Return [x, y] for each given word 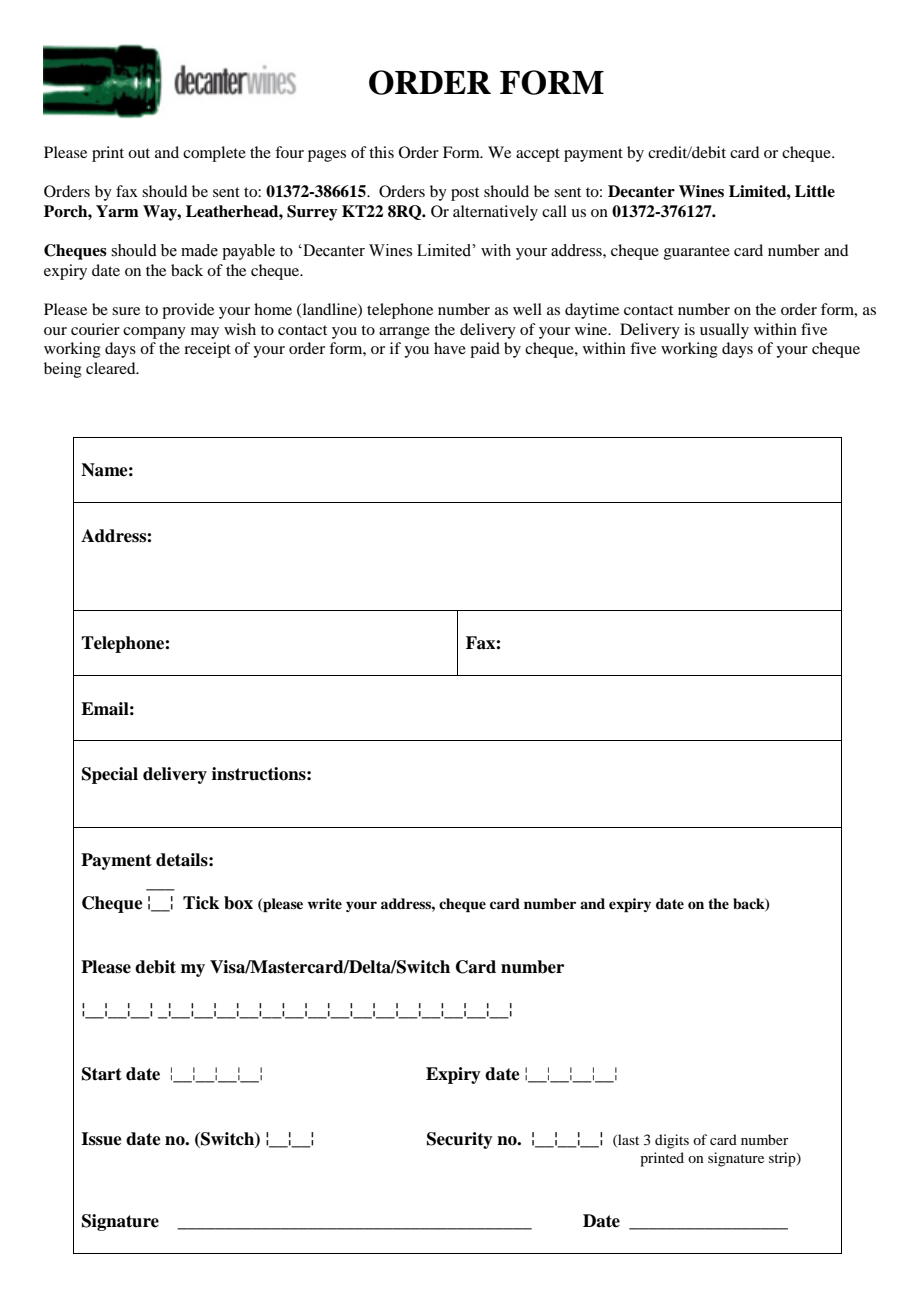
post [465, 194]
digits [672, 1141]
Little [815, 191]
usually [724, 331]
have [450, 348]
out [139, 153]
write [324, 903]
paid [485, 350]
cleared [112, 368]
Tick [201, 903]
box [238, 903]
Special [110, 775]
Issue [101, 1139]
